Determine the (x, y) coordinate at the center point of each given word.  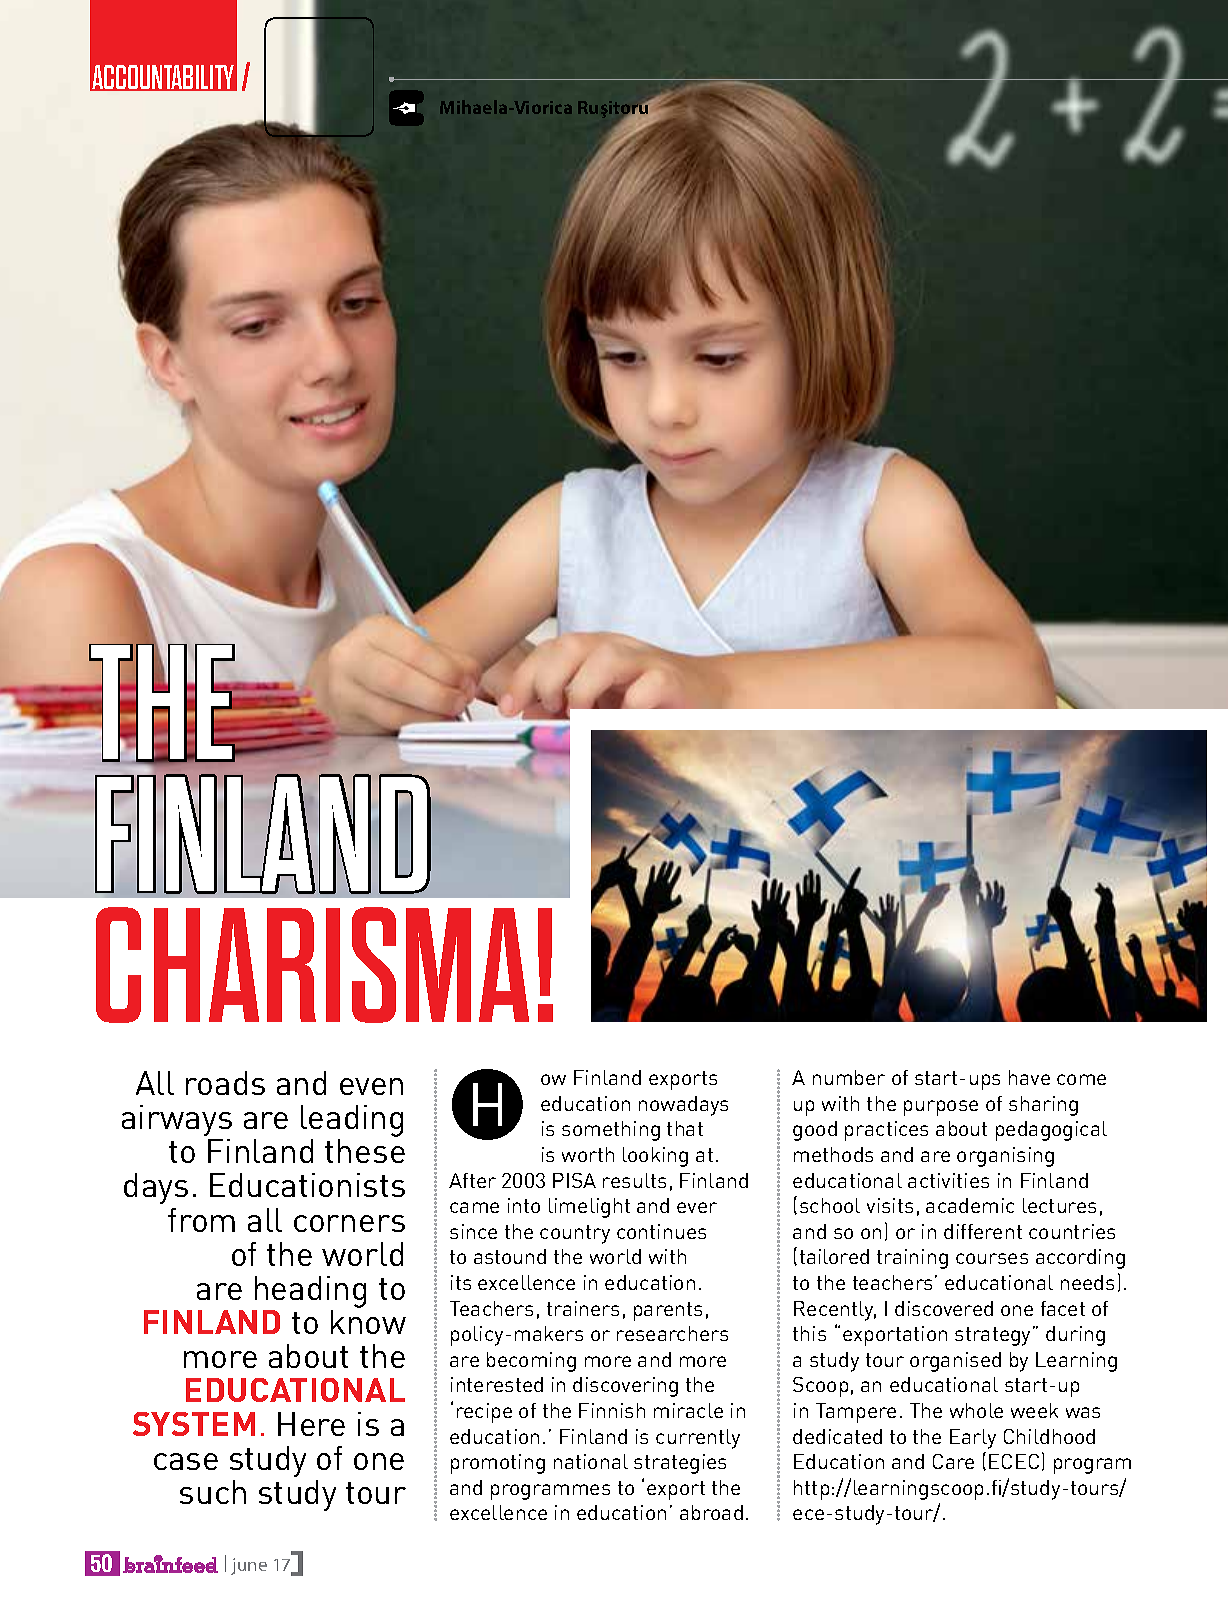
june (249, 1566)
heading (310, 1292)
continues (661, 1231)
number (849, 1077)
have (1029, 1077)
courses (992, 1258)
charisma (312, 965)
